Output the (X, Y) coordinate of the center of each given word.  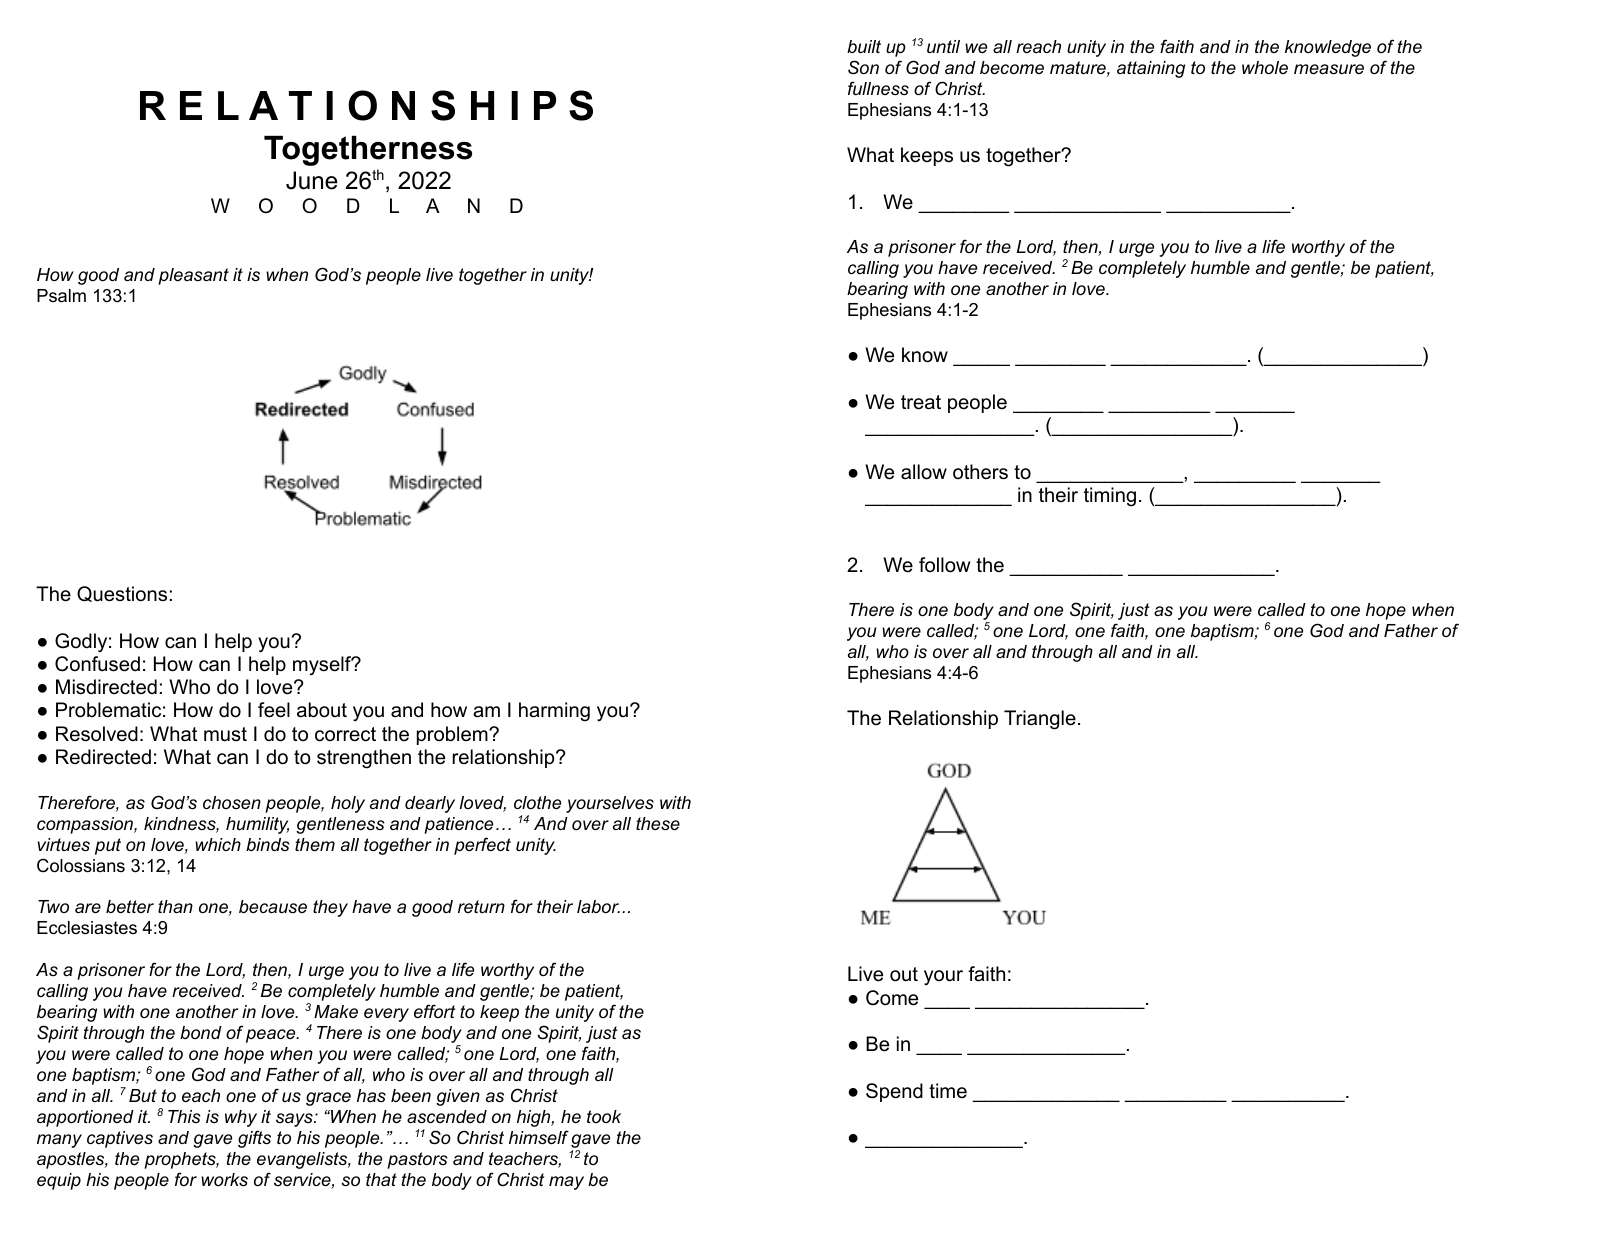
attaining (1151, 69)
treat (921, 402)
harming (554, 712)
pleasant (193, 276)
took (604, 1116)
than (175, 906)
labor (598, 906)
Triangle (1040, 720)
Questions (122, 594)
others (980, 472)
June (312, 180)
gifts (254, 1139)
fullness (878, 88)
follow (944, 565)
